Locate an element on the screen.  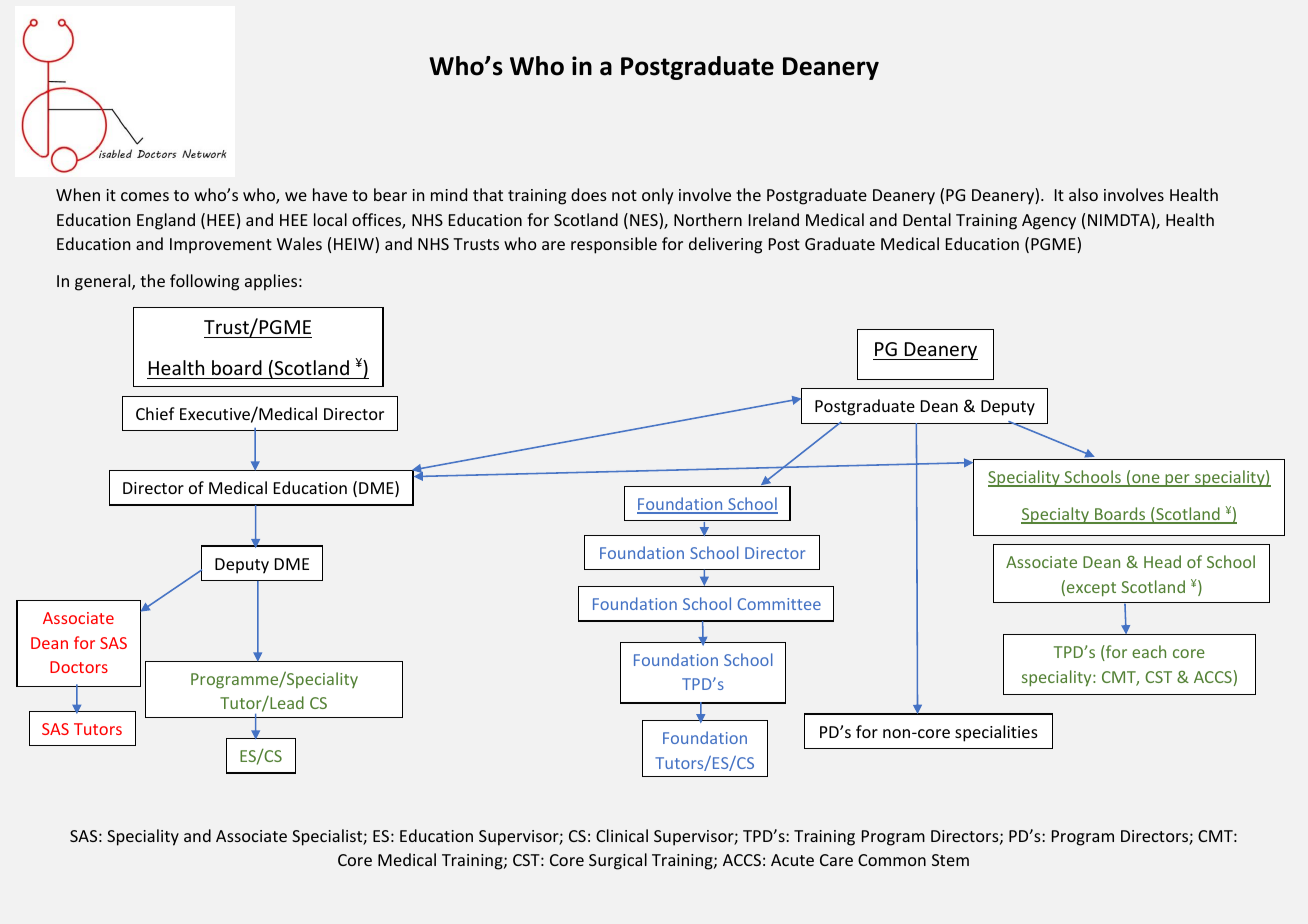
one is located at coordinates (1146, 480).
